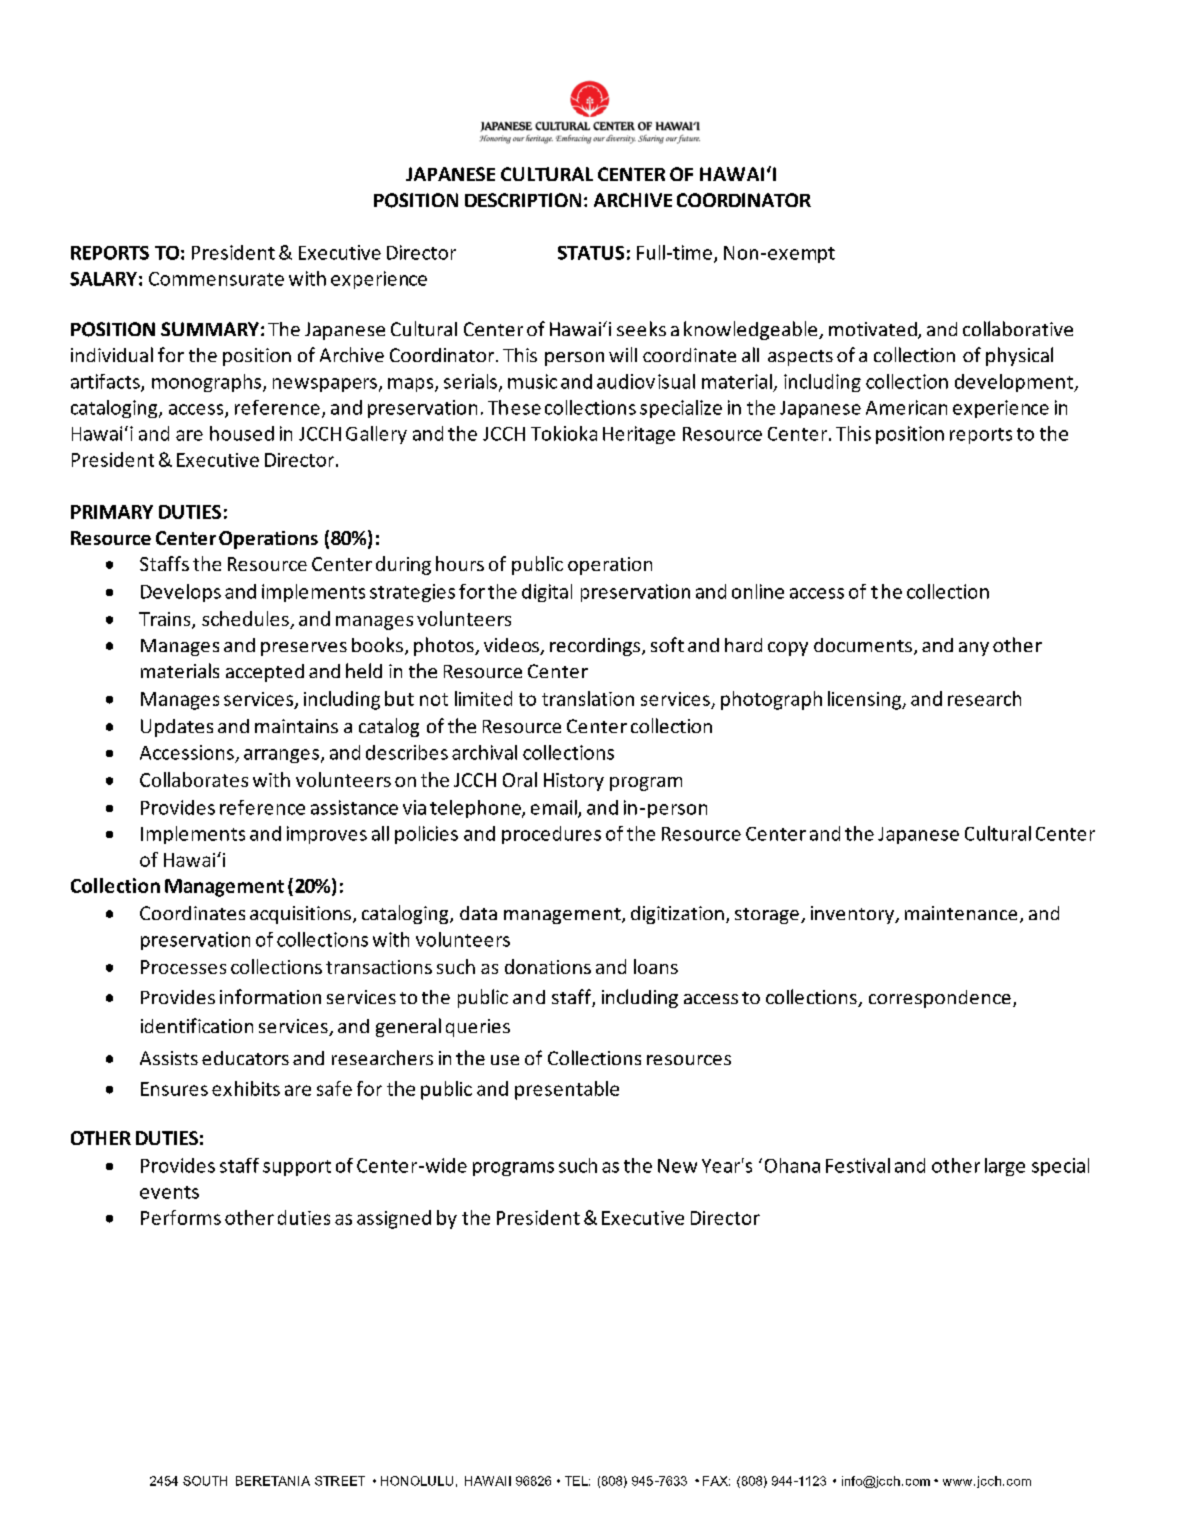 This document has height=1529, width=1182. Describe the element at coordinates (551, 835) in the document. I see `procedures` at that location.
